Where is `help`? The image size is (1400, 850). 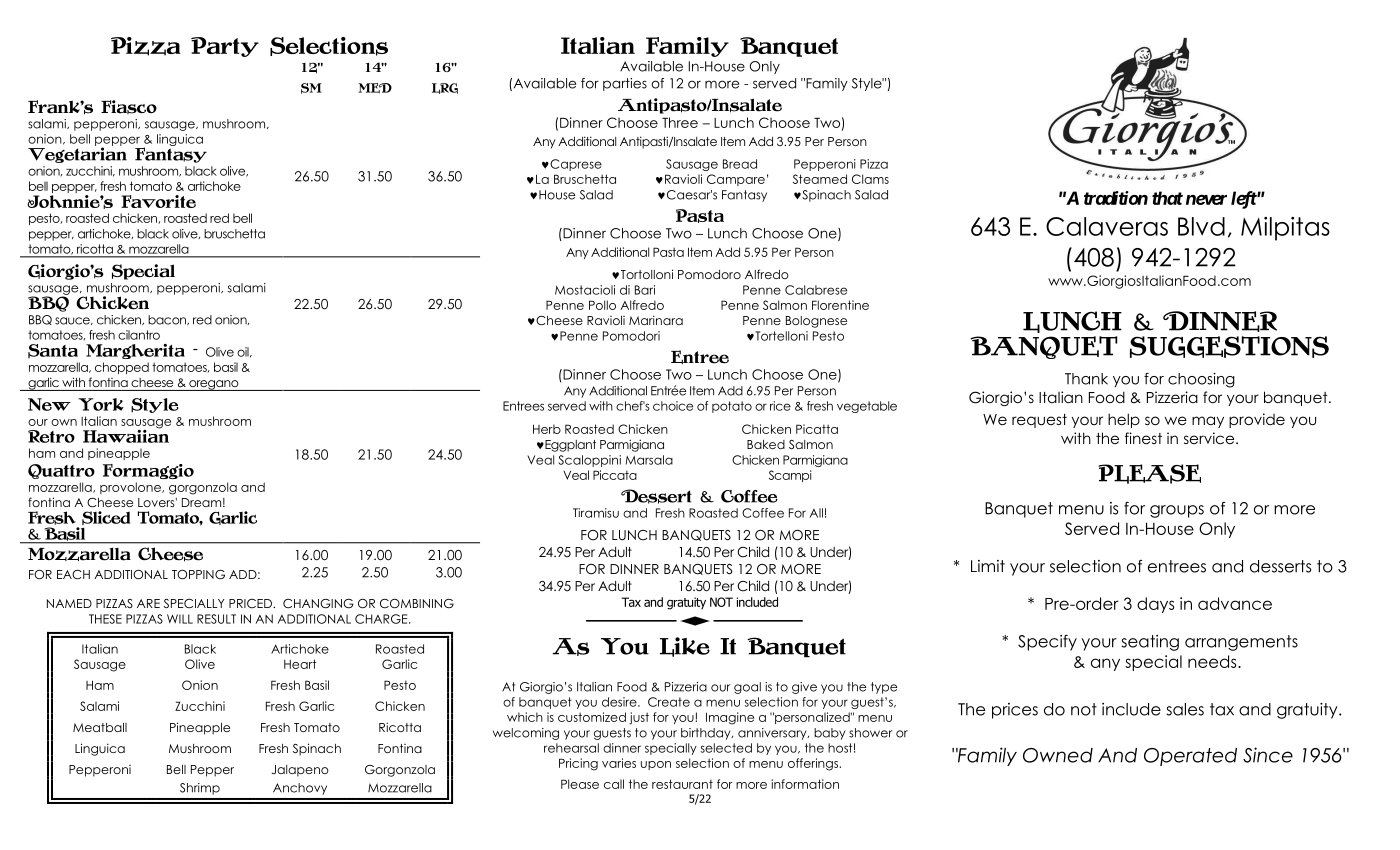
help is located at coordinates (1124, 420).
